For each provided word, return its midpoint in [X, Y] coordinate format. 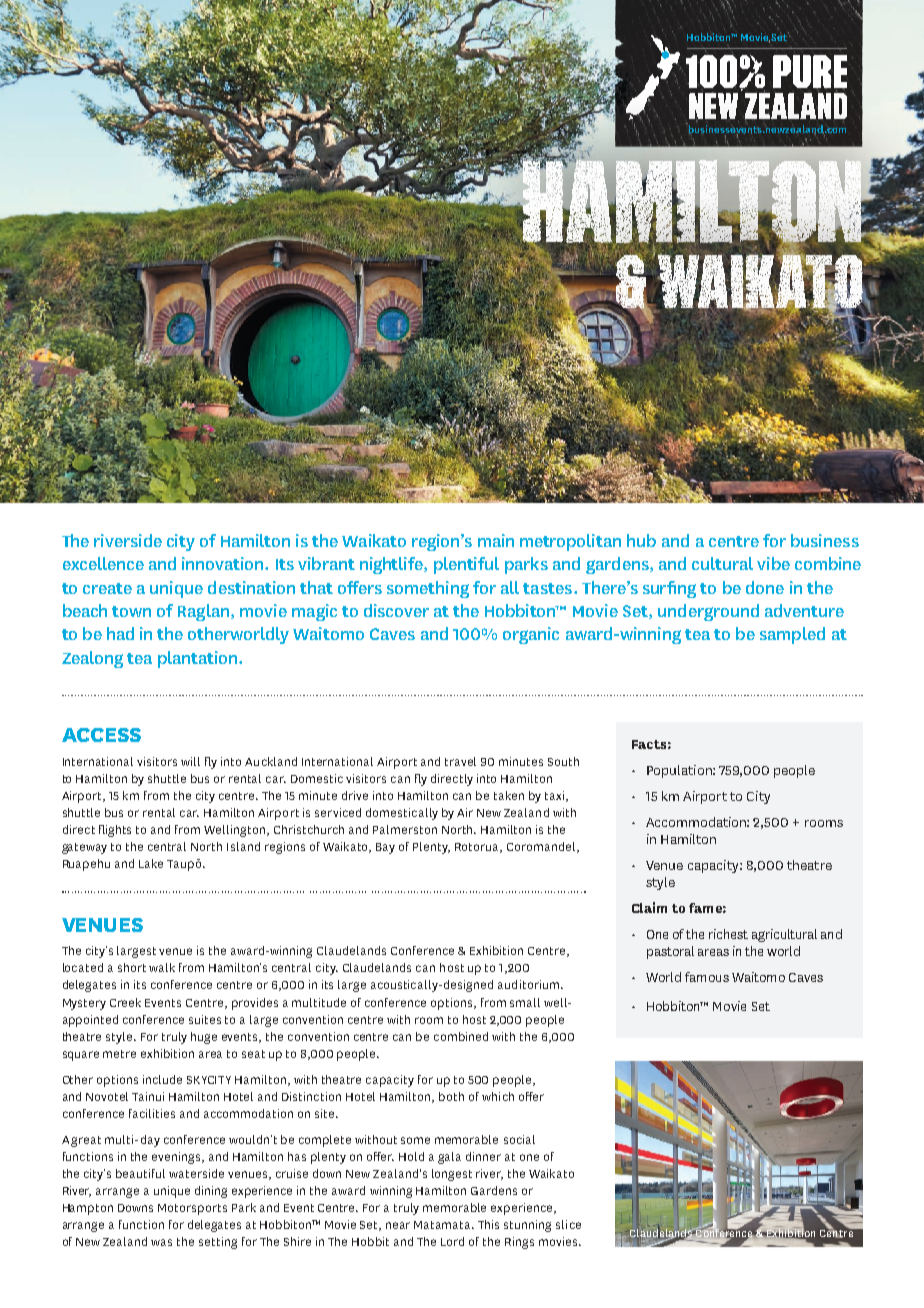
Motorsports [192, 1209]
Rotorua [478, 848]
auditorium [528, 984]
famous [707, 977]
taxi [556, 796]
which [498, 1096]
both [451, 1096]
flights [115, 831]
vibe [773, 563]
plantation [199, 659]
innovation [224, 563]
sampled [792, 635]
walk [162, 967]
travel [460, 761]
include [162, 1079]
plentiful [466, 565]
